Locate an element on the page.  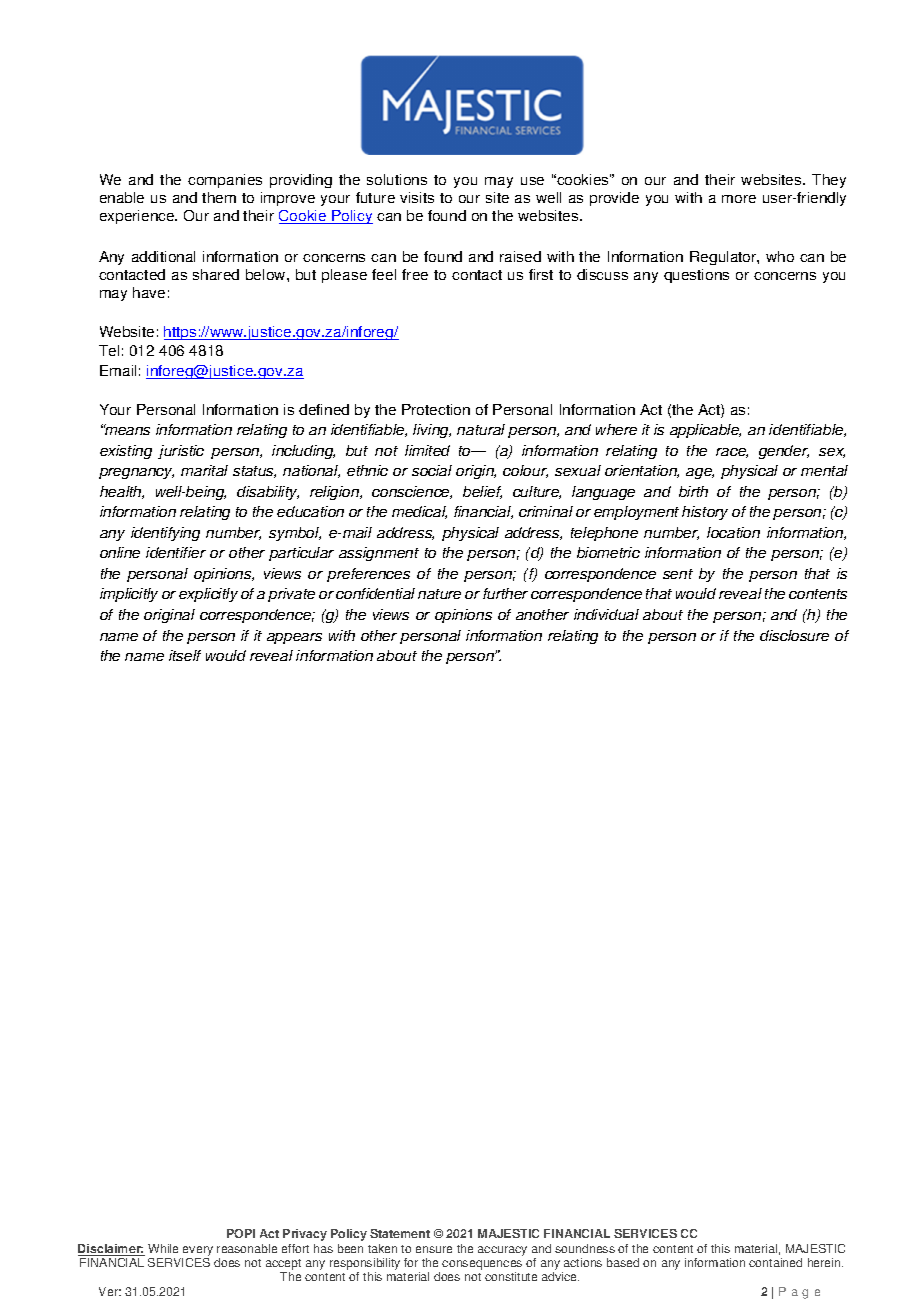
them is located at coordinates (219, 197).
